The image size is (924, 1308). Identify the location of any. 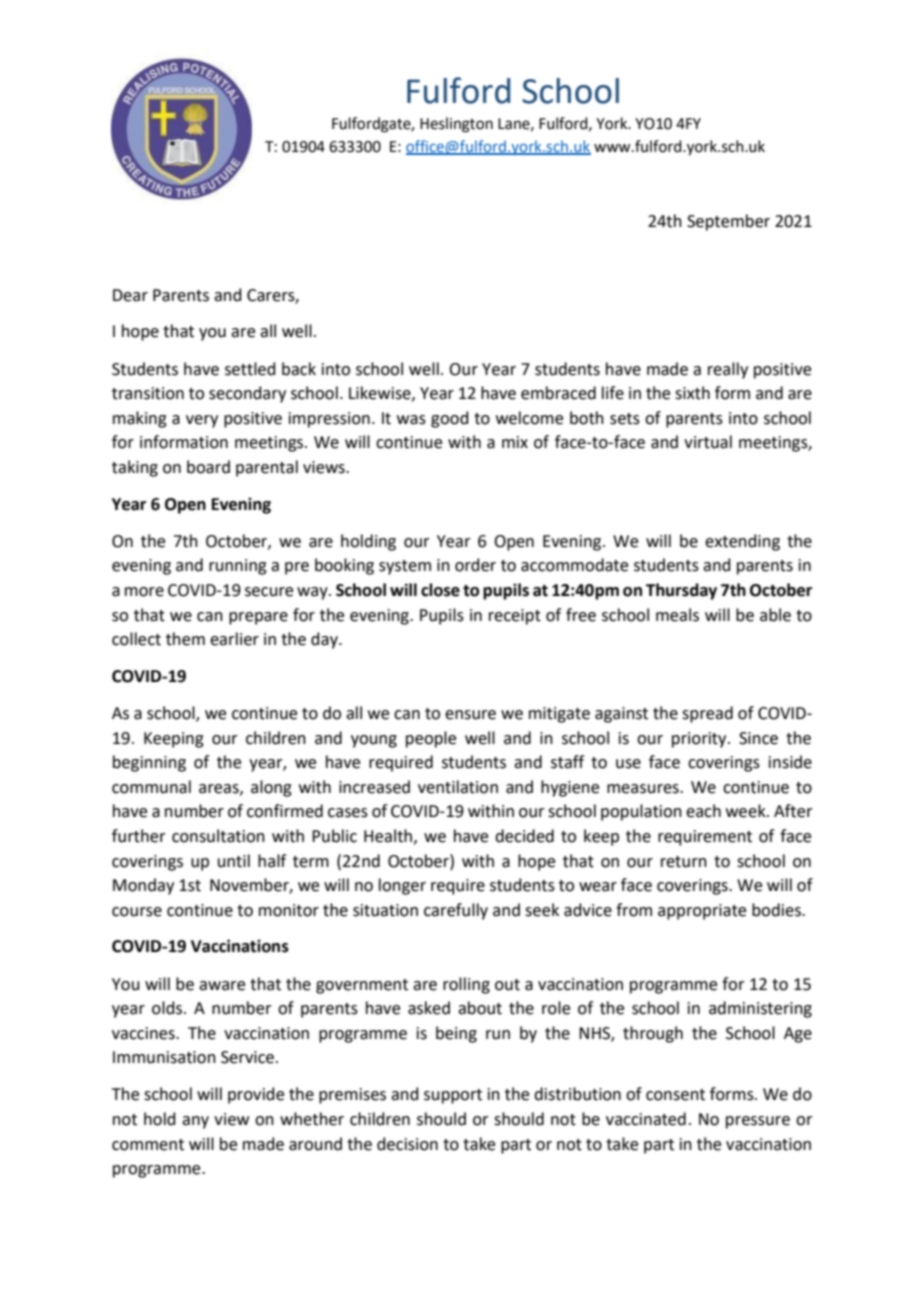
(195, 1122).
